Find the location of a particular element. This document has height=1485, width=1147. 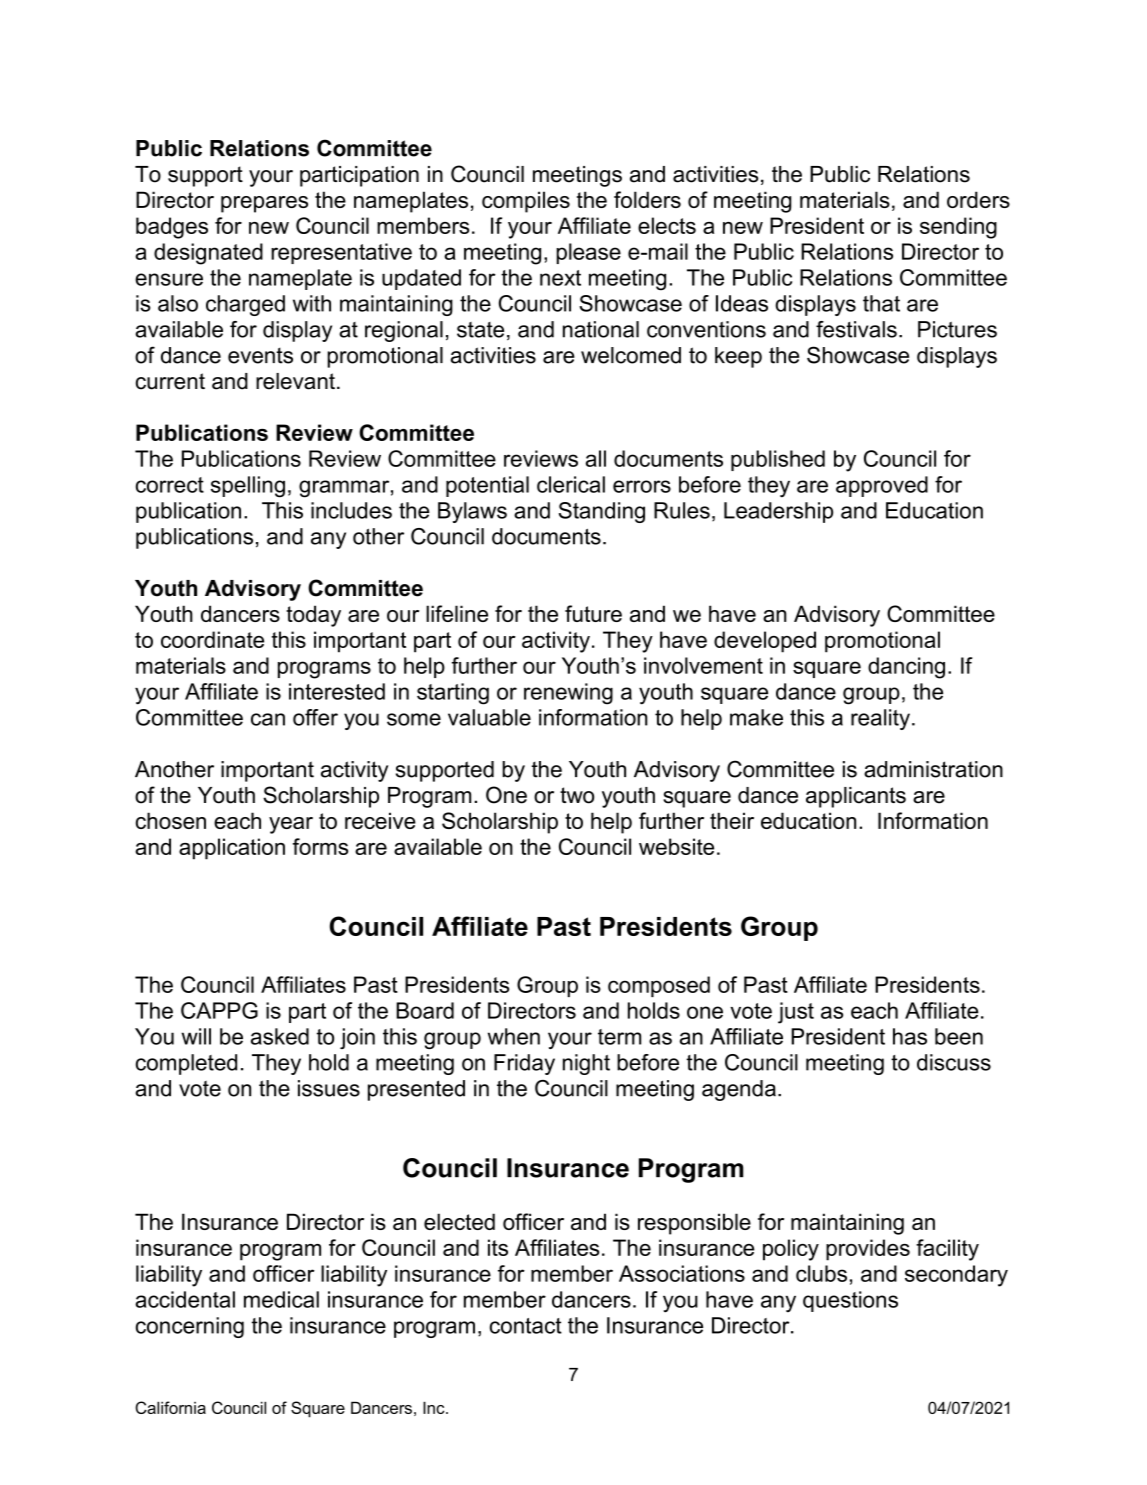

sending is located at coordinates (958, 228).
